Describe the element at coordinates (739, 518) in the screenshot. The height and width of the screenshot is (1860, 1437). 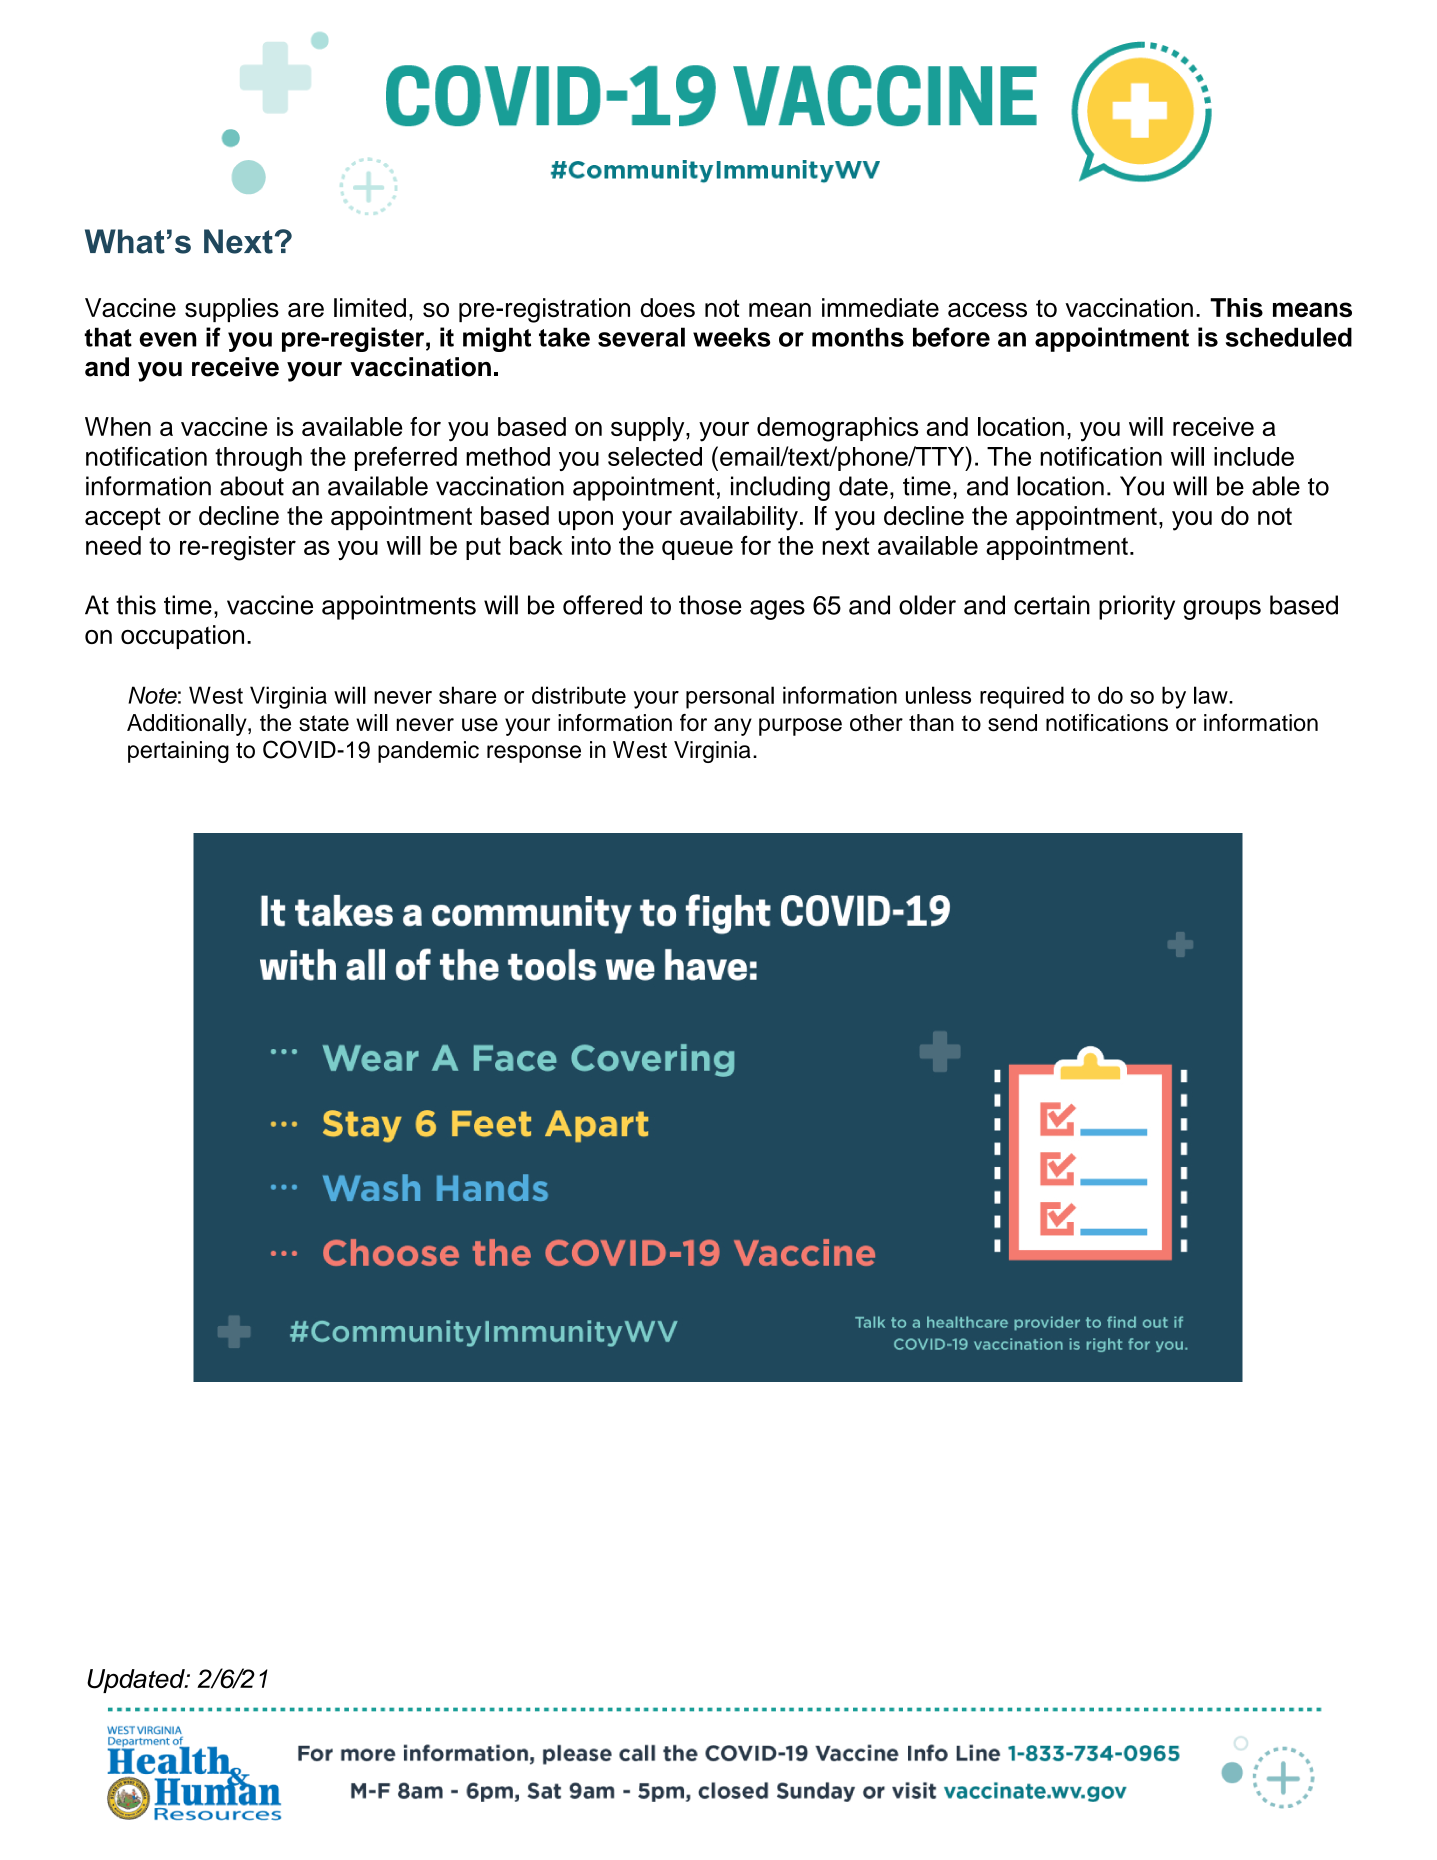
I see `availability` at that location.
